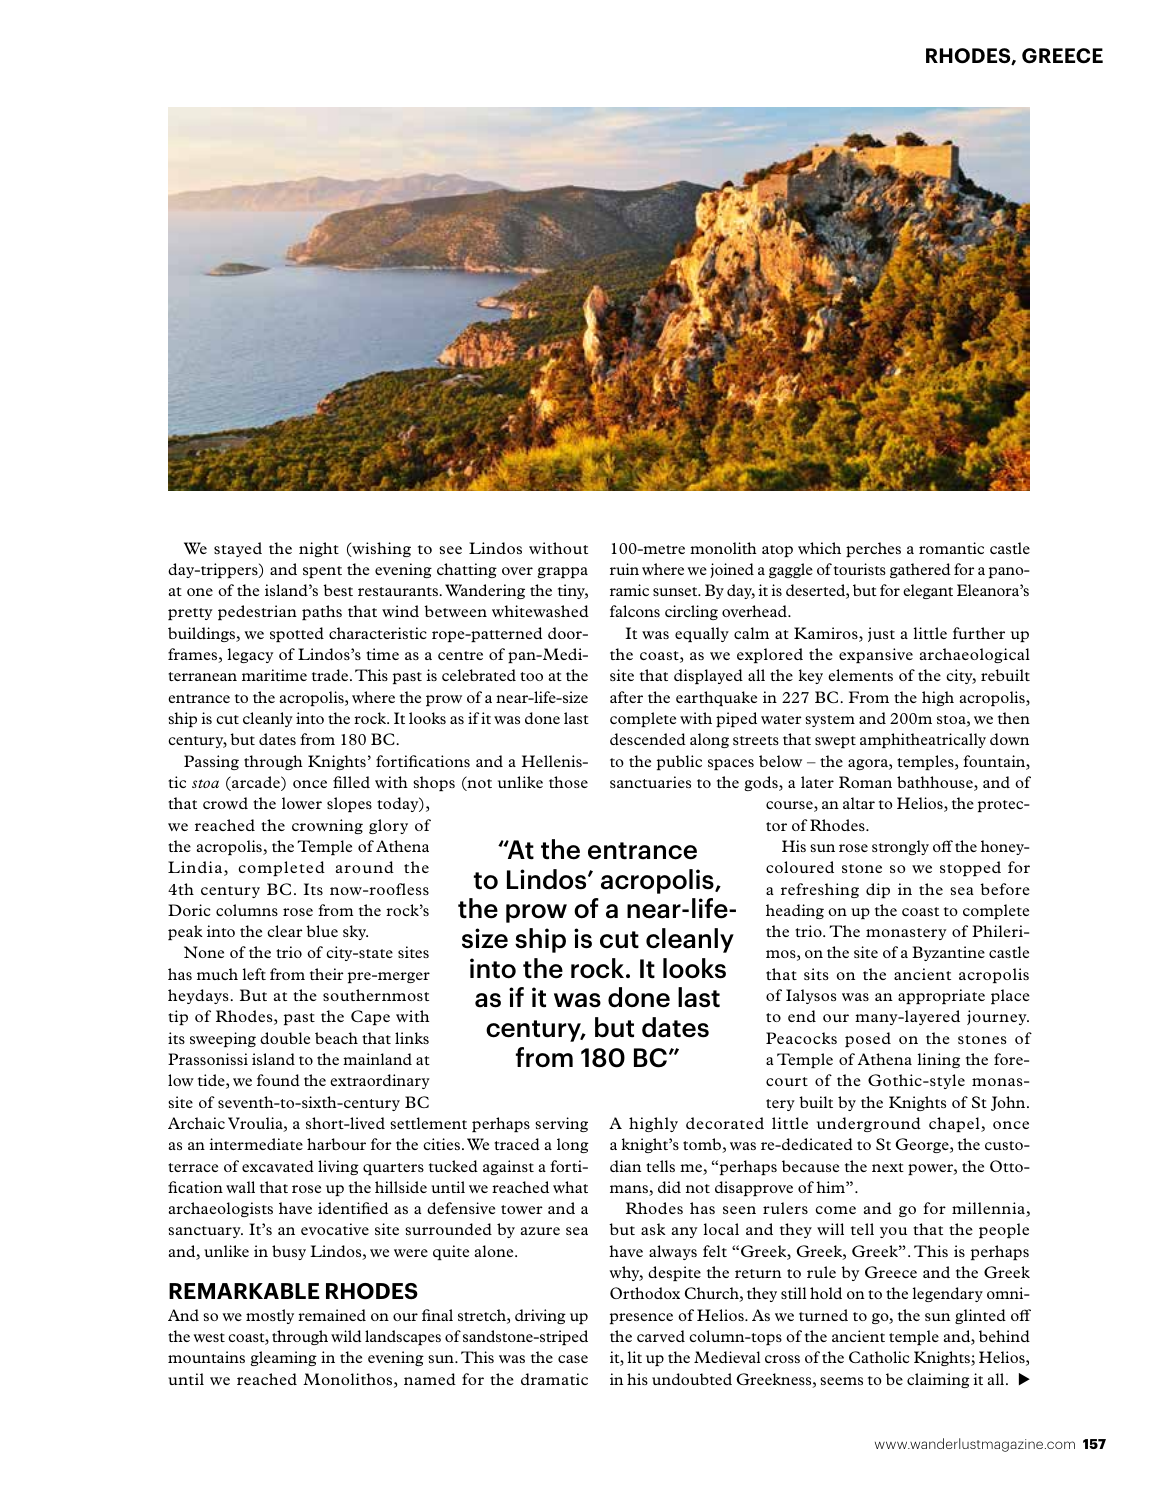 The width and height of the screenshot is (1156, 1497). I want to click on gleaming, so click(283, 1358).
